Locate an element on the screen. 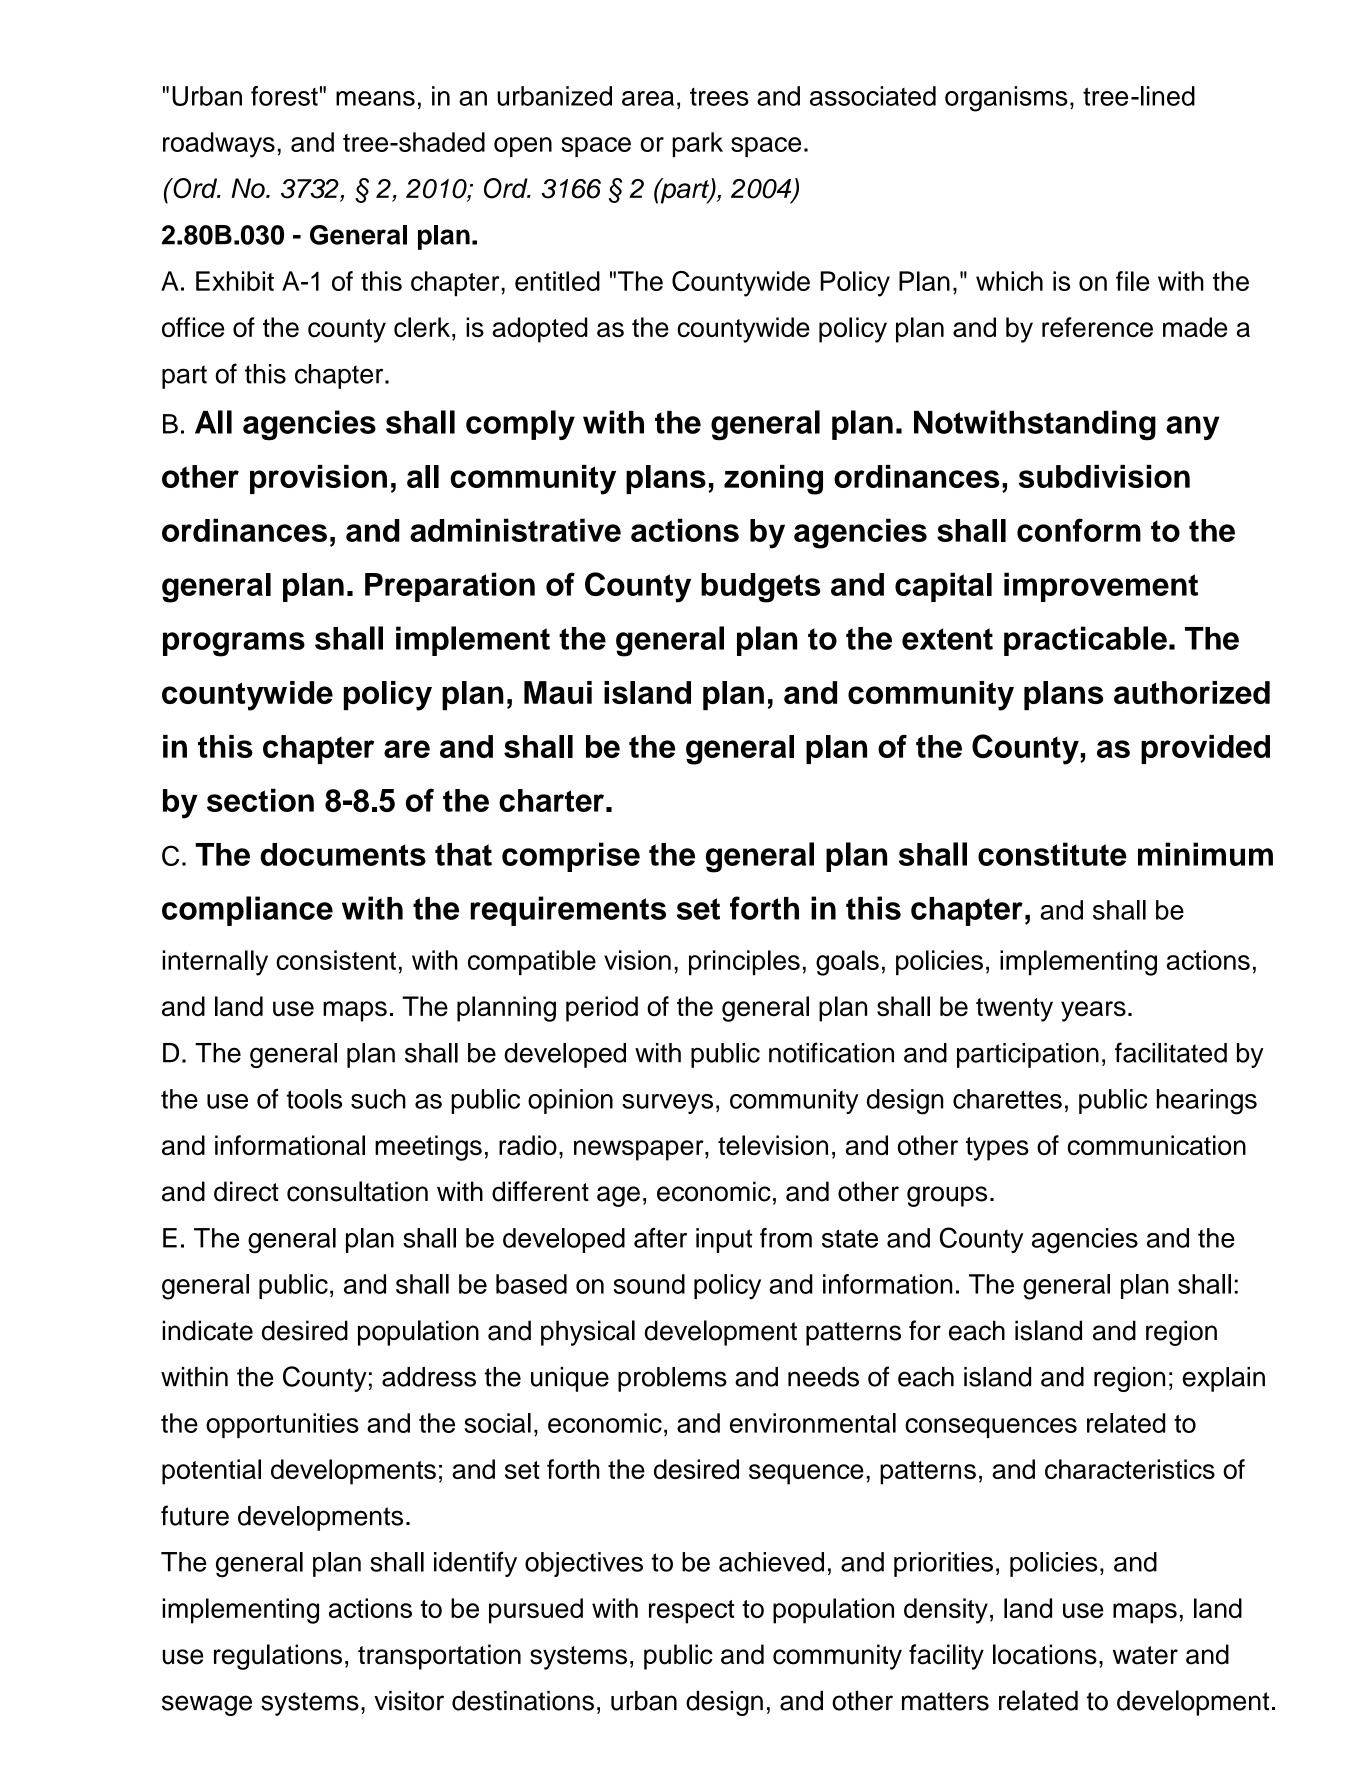  opportunities is located at coordinates (282, 1425).
